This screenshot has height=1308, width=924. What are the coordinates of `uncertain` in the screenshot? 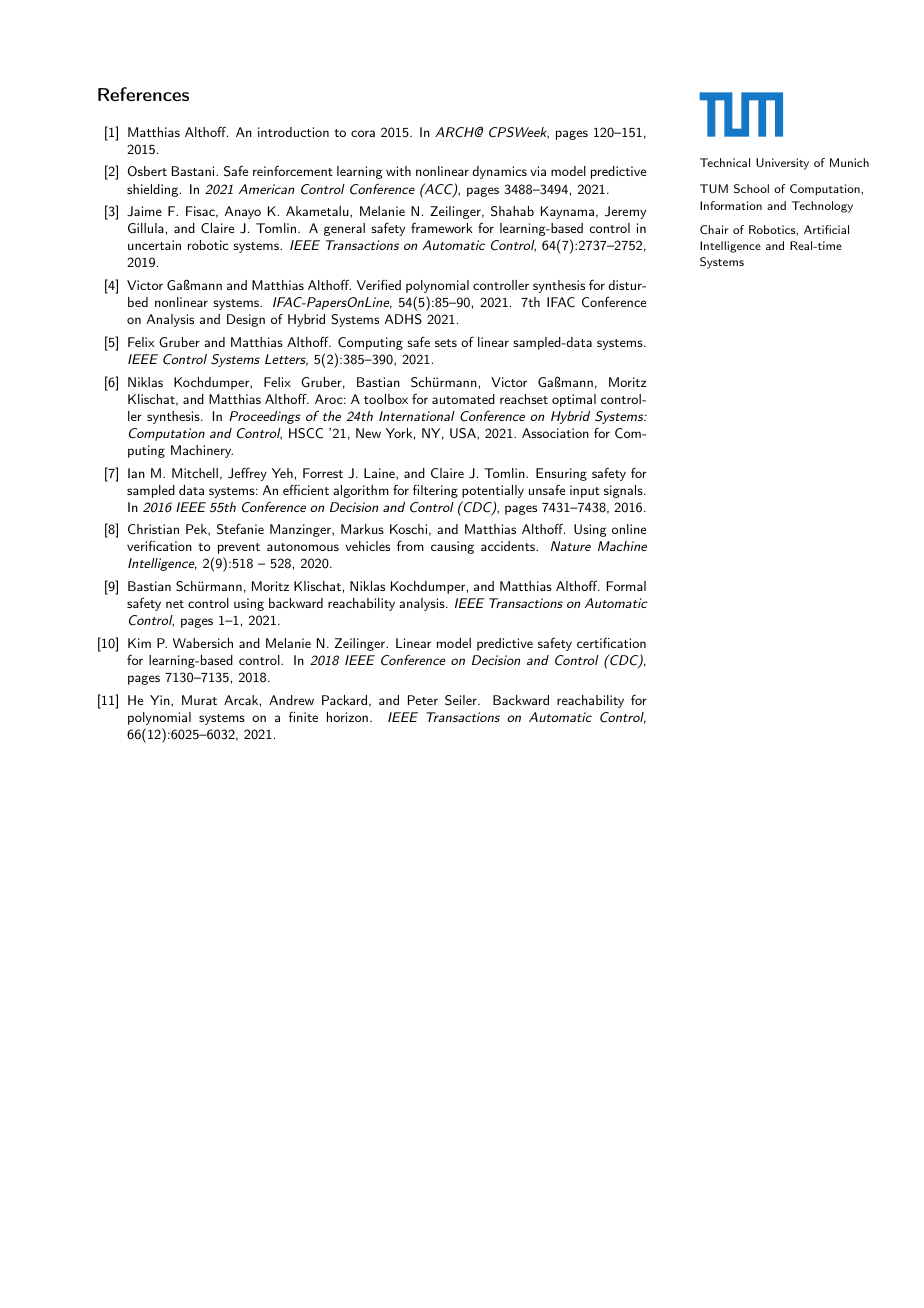 It's located at (154, 245).
